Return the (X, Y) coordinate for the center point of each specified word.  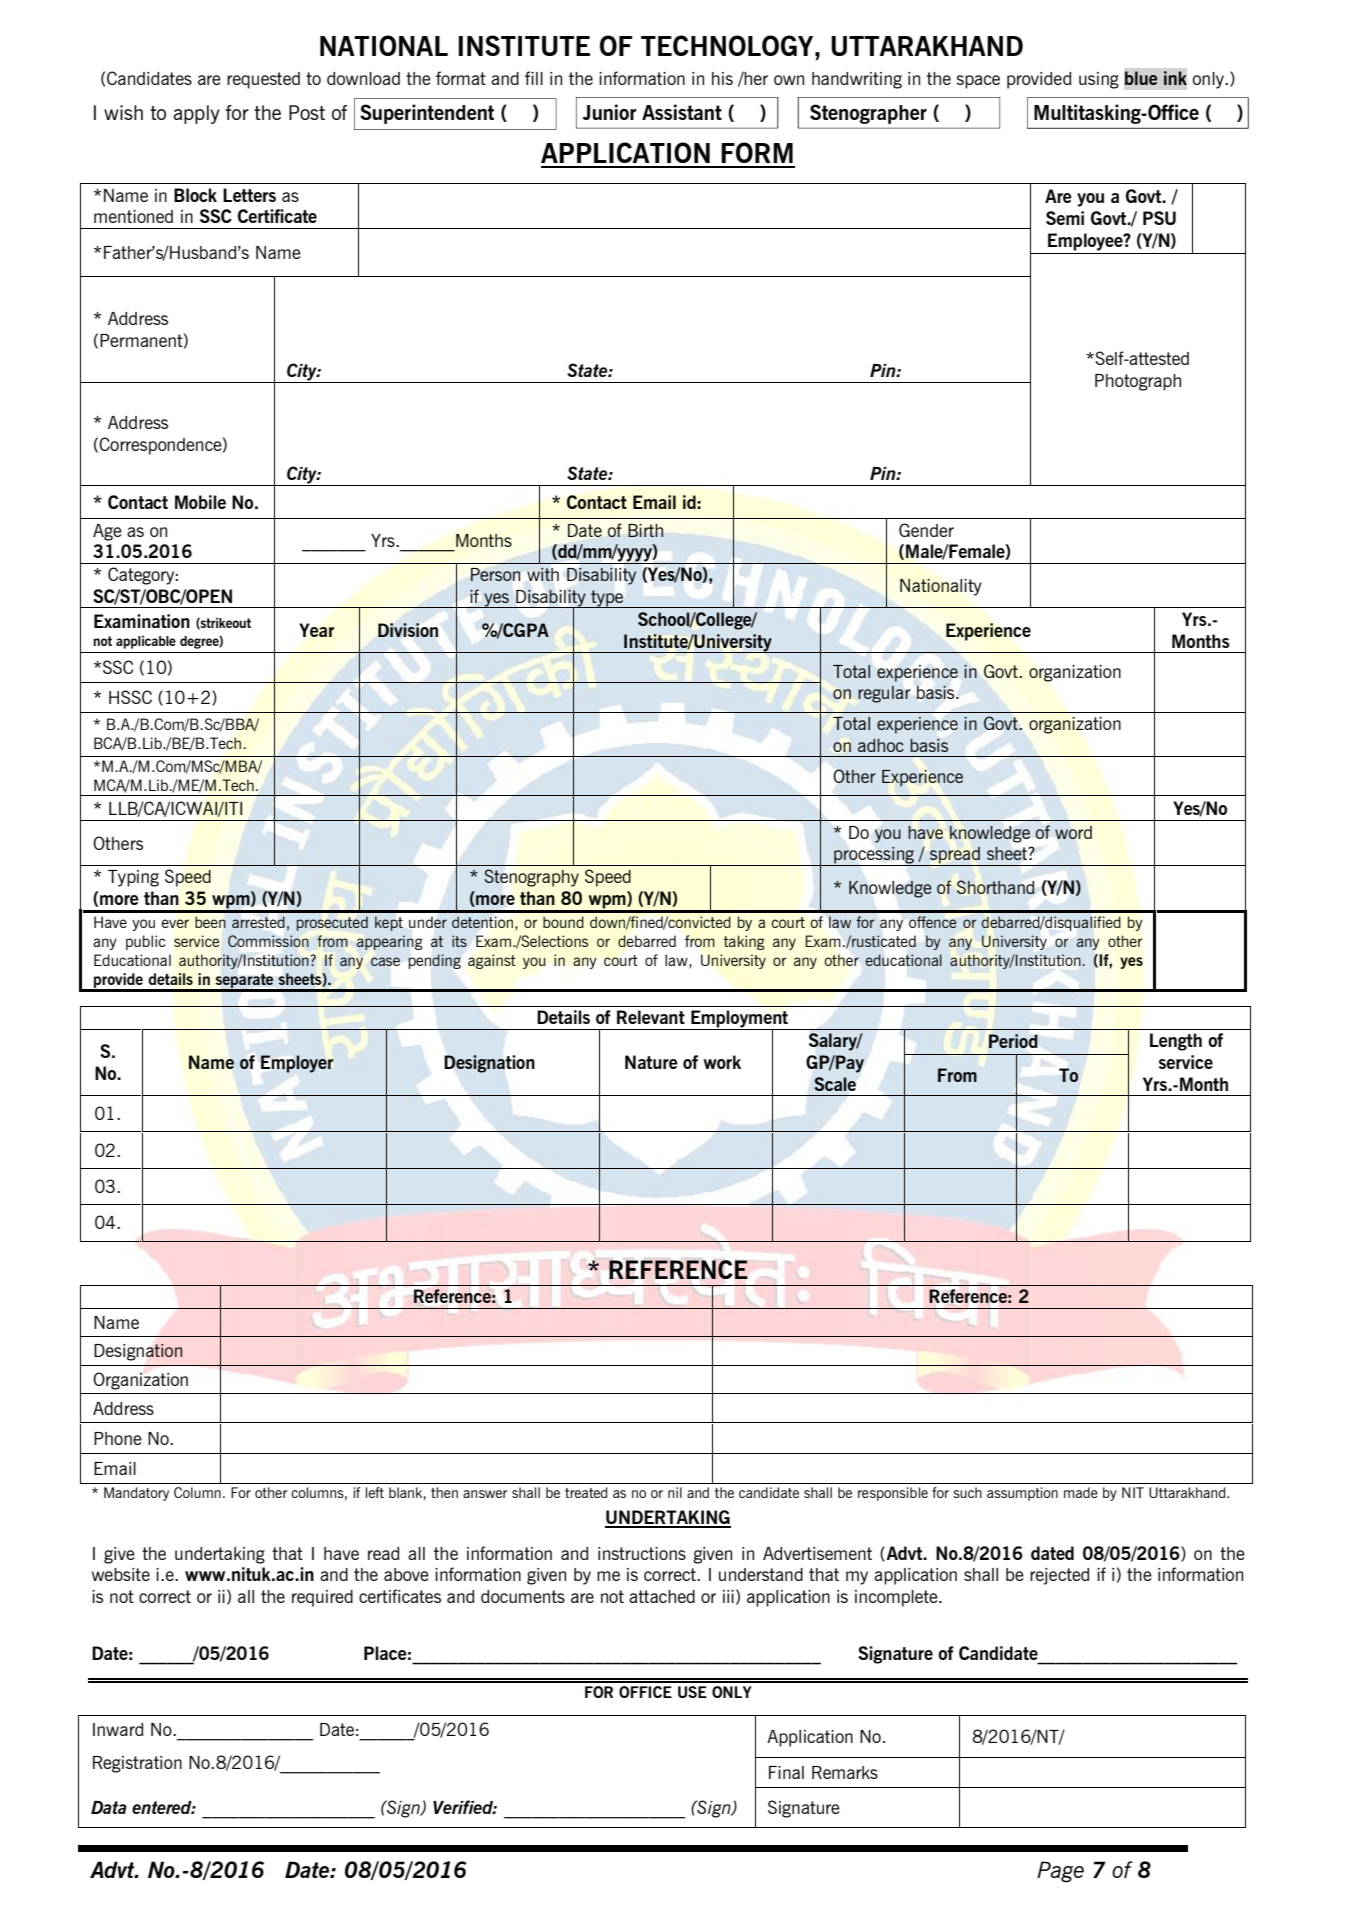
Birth (645, 530)
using (1099, 80)
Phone (118, 1438)
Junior (610, 112)
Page (1060, 1872)
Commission (268, 941)
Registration (137, 1764)
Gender (926, 530)
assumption (1022, 1494)
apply (196, 114)
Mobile (200, 502)
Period (1013, 1041)
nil (675, 1492)
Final (786, 1772)
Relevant (651, 1017)
